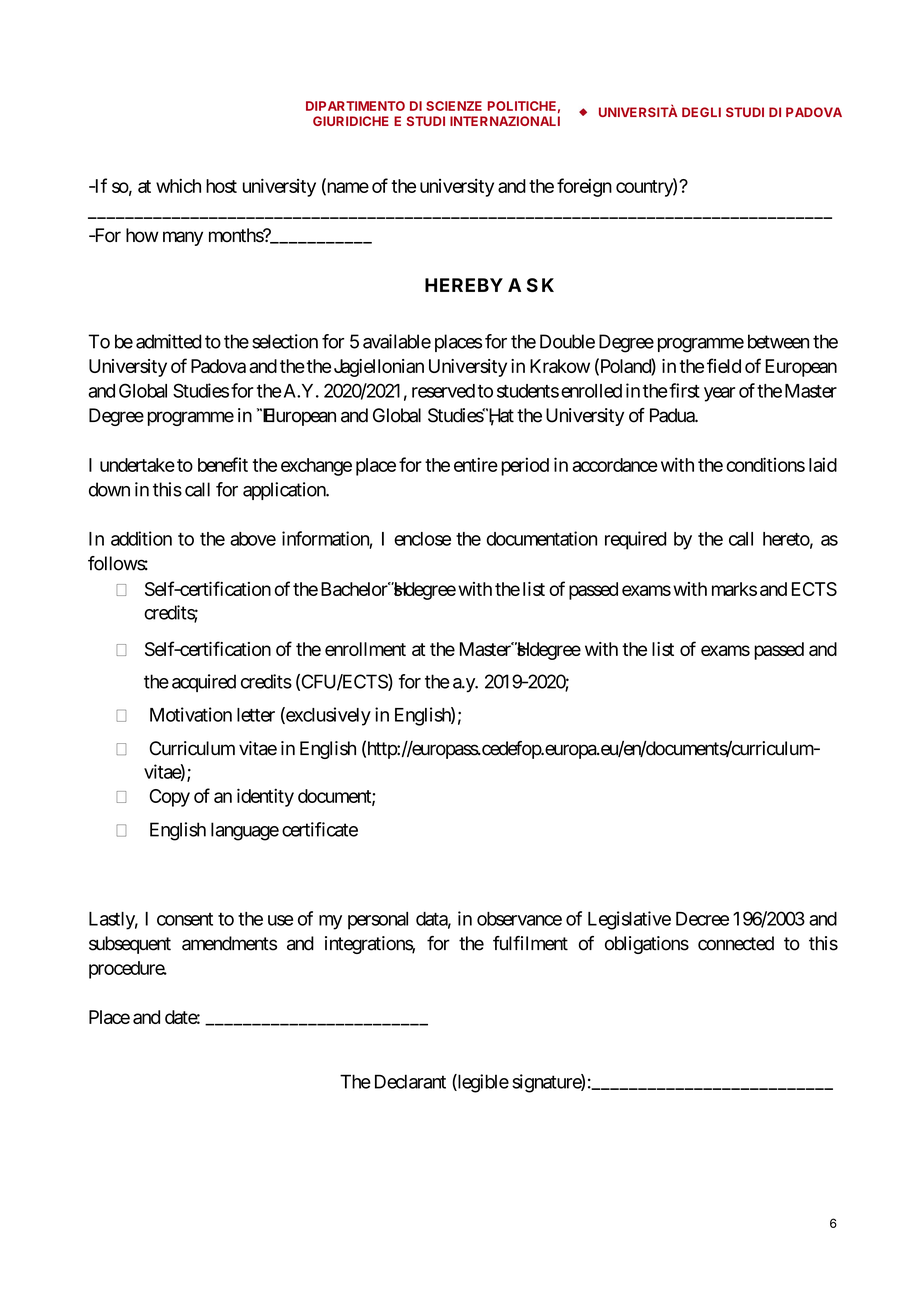  Describe the element at coordinates (178, 185) in the screenshot. I see `which` at that location.
